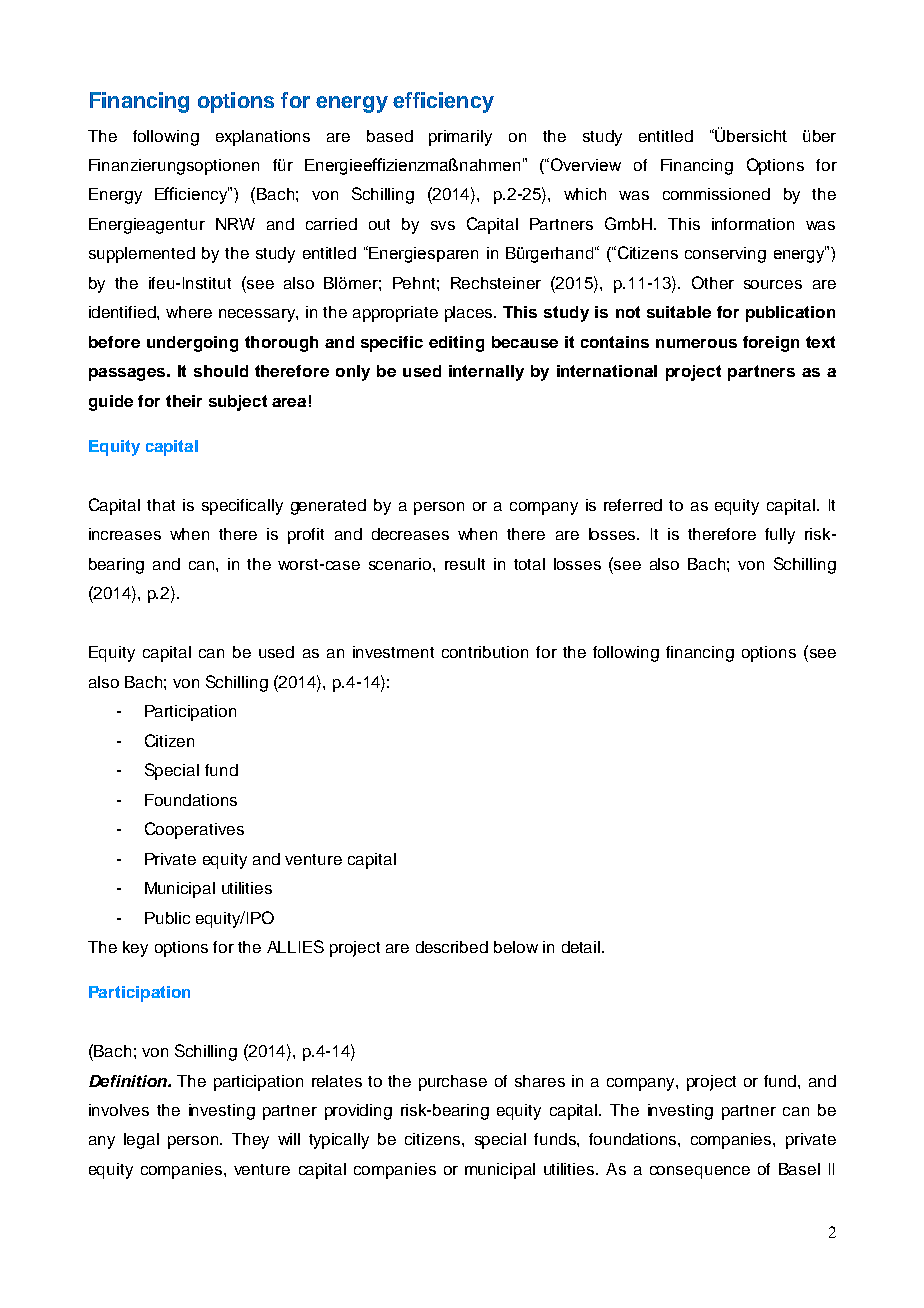 The width and height of the screenshot is (924, 1308). What do you see at coordinates (486, 373) in the screenshot?
I see `internally` at bounding box center [486, 373].
